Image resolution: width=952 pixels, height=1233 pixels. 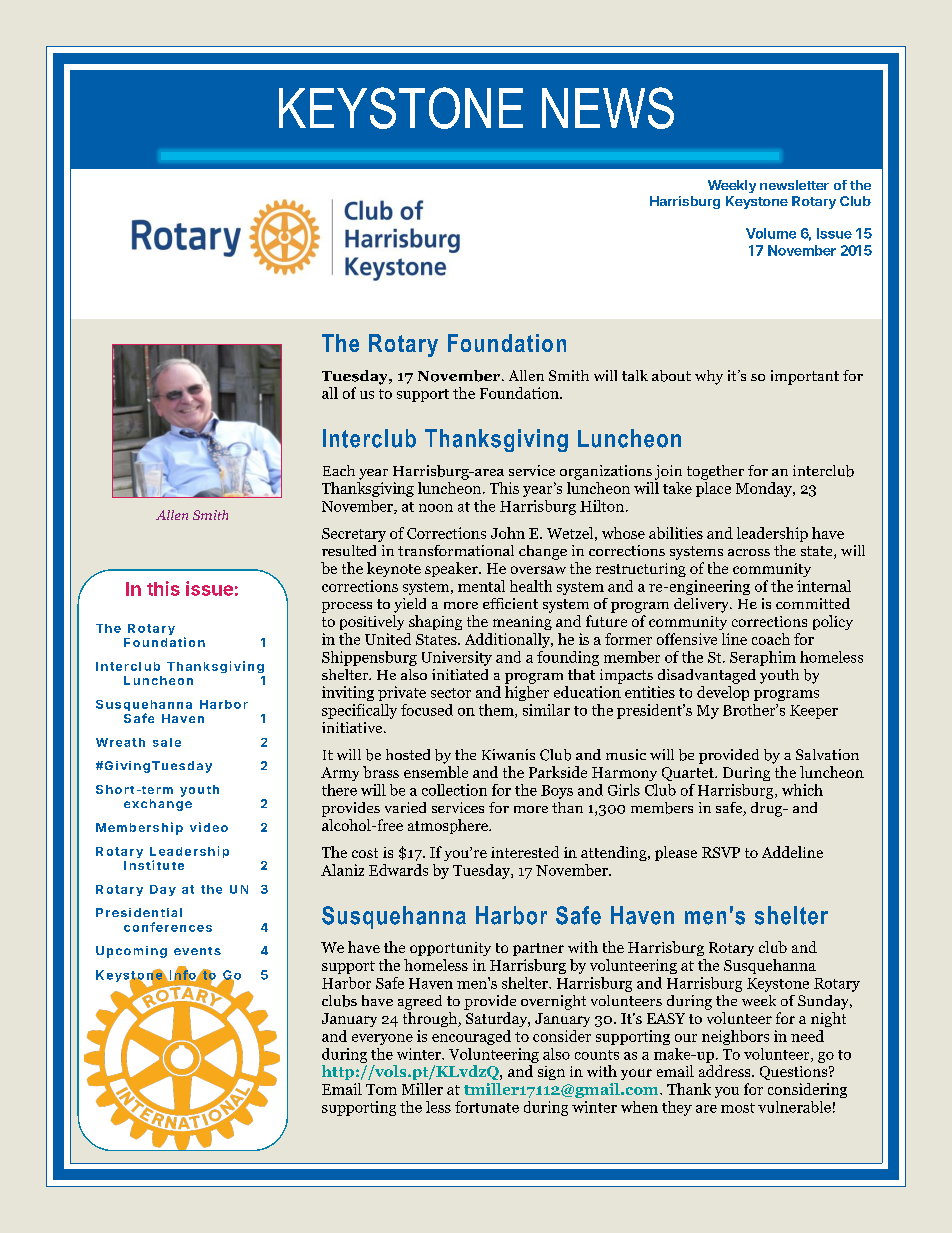 What do you see at coordinates (508, 533) in the screenshot?
I see `John` at bounding box center [508, 533].
